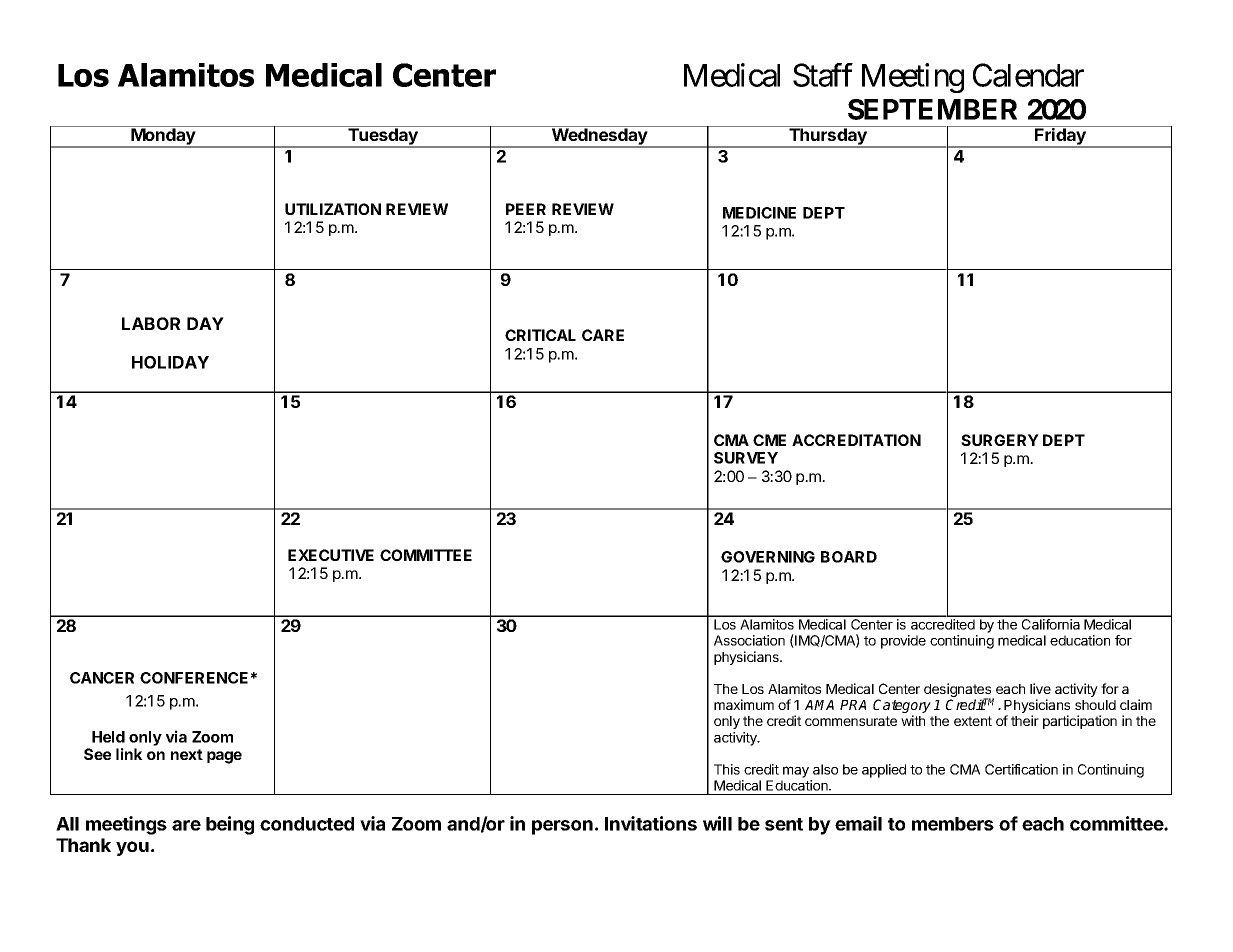 This document has width=1233, height=952. I want to click on SEPTEMBER, so click(932, 109).
